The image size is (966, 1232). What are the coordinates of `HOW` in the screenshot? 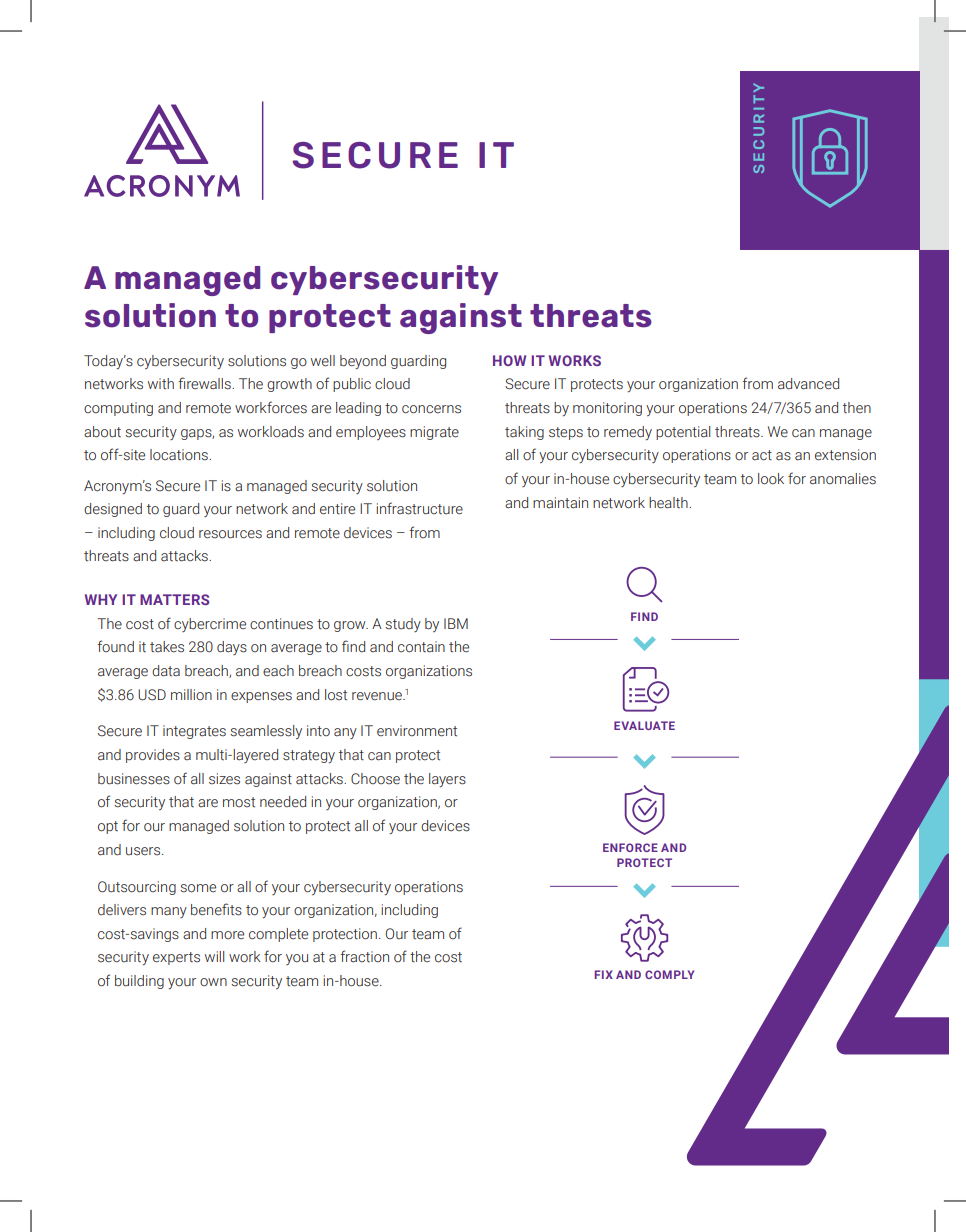 It's located at (509, 360).
